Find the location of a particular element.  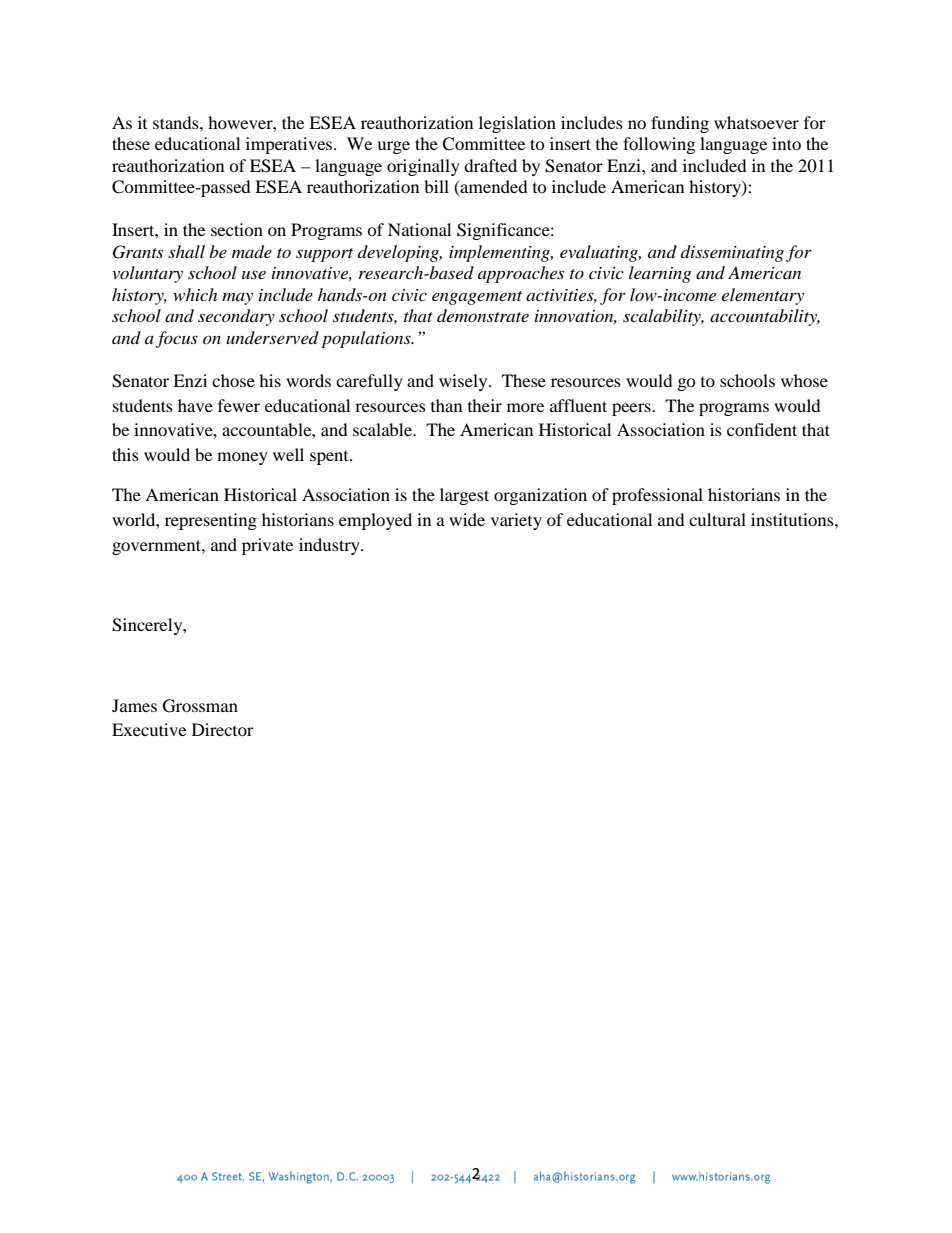

whatsoever is located at coordinates (756, 122).
